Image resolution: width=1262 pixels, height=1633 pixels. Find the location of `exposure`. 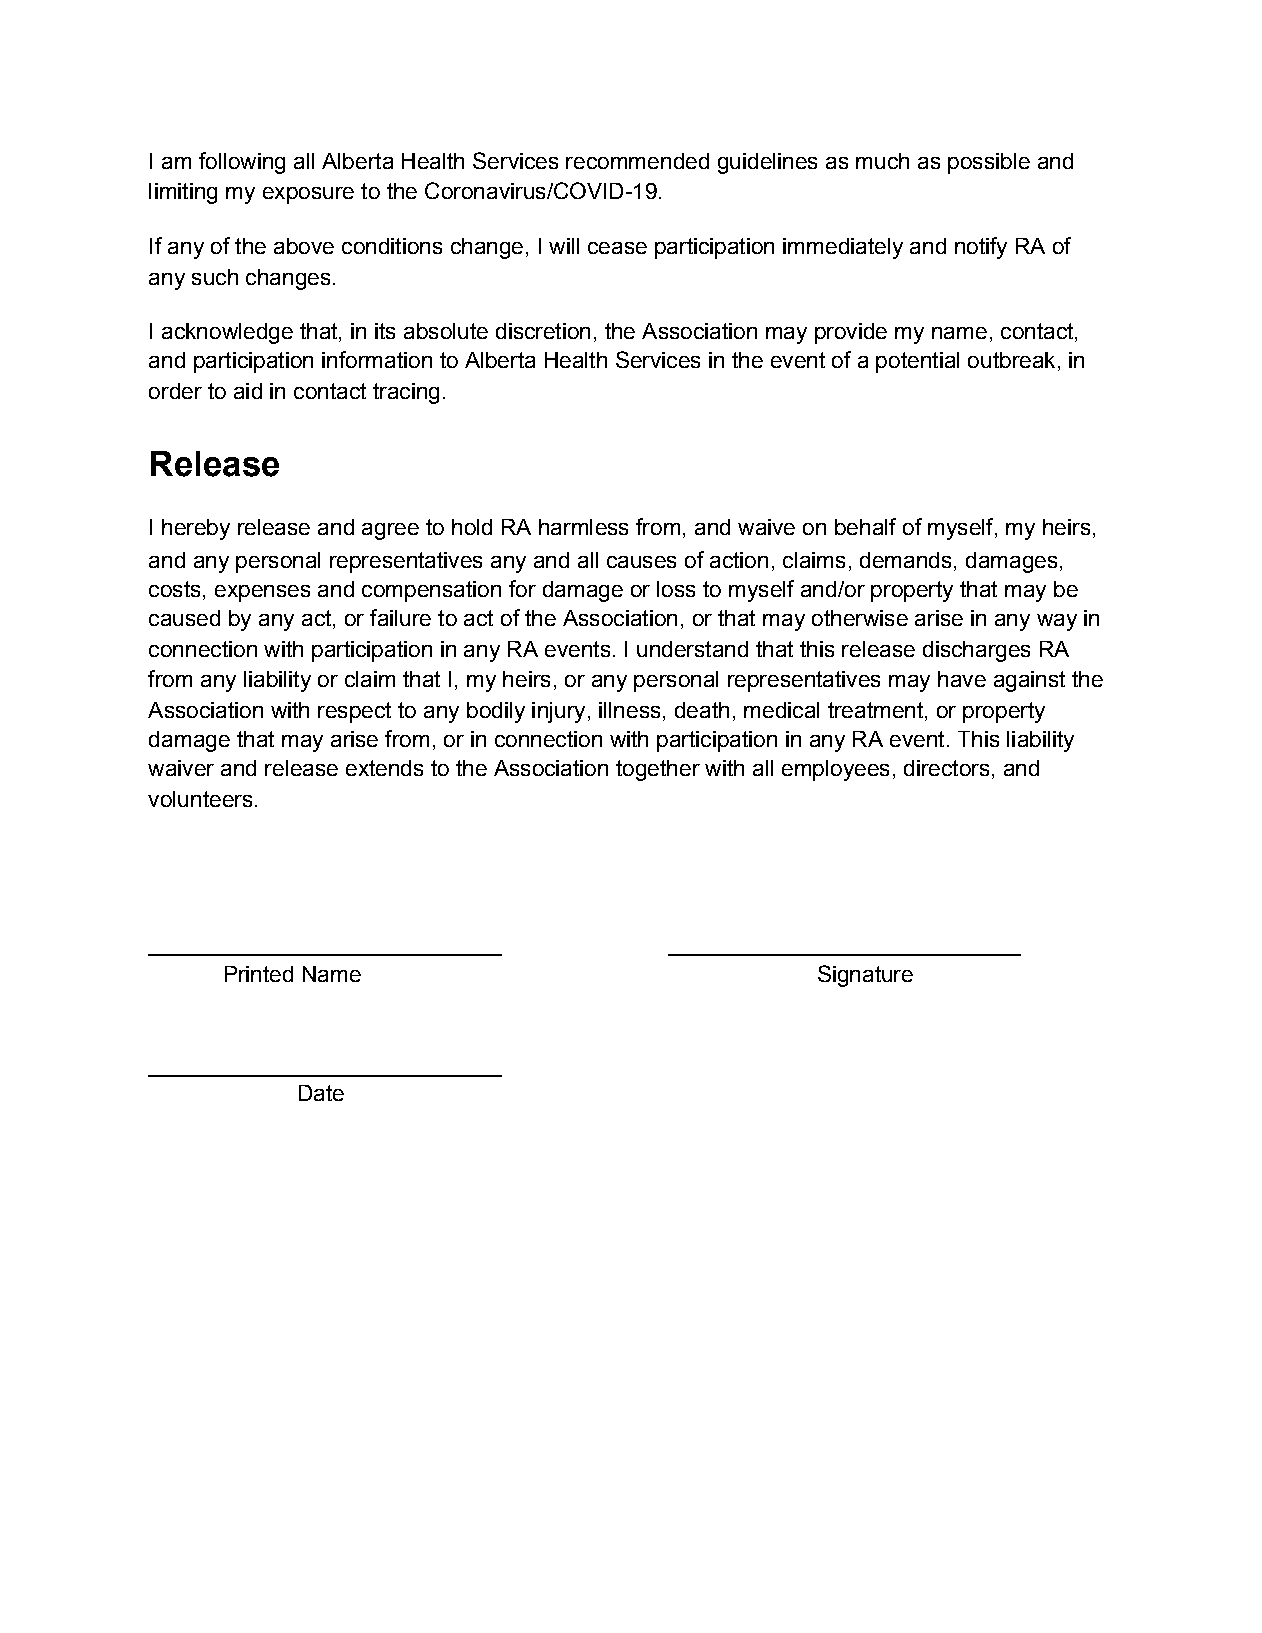

exposure is located at coordinates (308, 195).
